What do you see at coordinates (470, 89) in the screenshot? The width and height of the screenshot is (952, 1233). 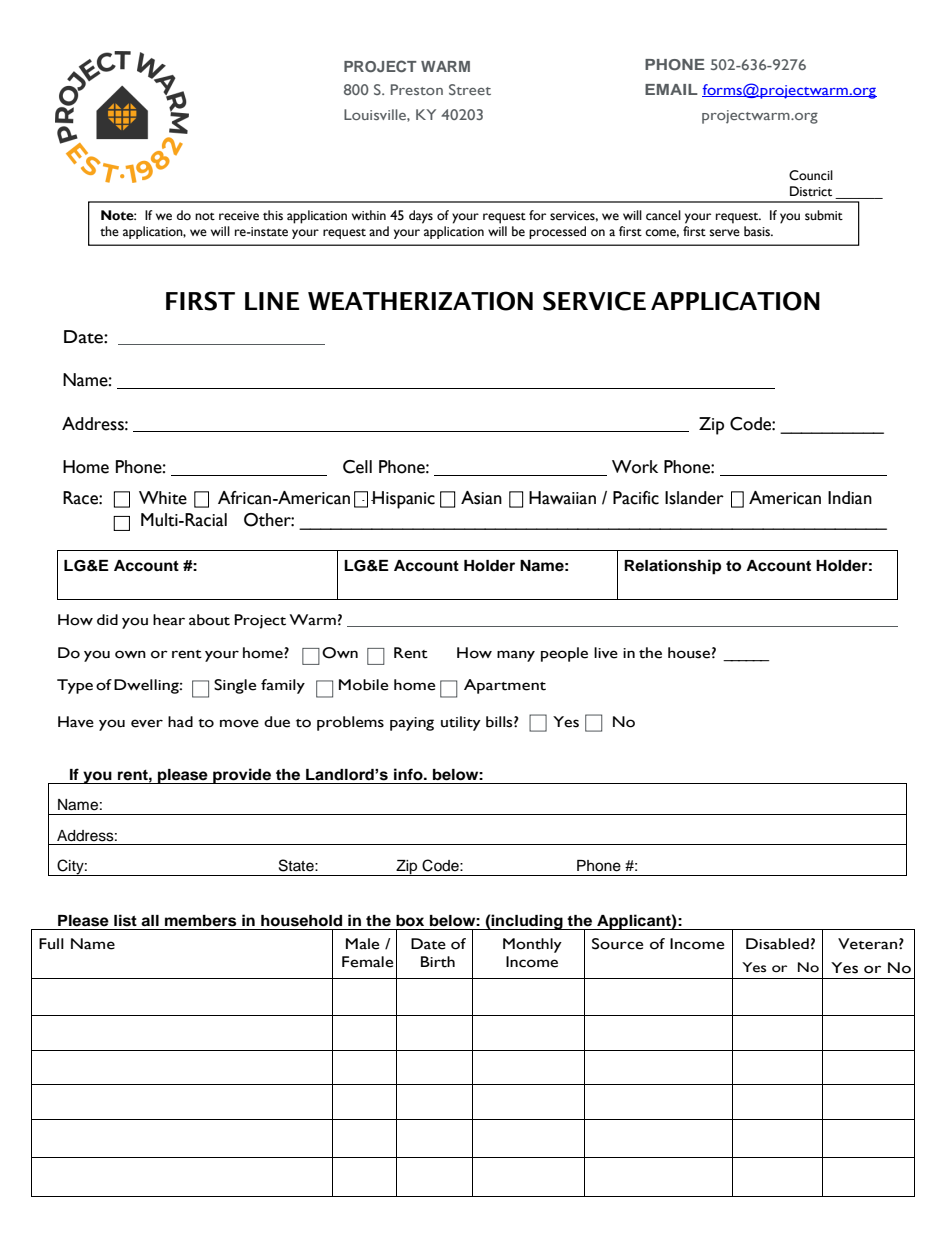 I see `Street` at bounding box center [470, 89].
